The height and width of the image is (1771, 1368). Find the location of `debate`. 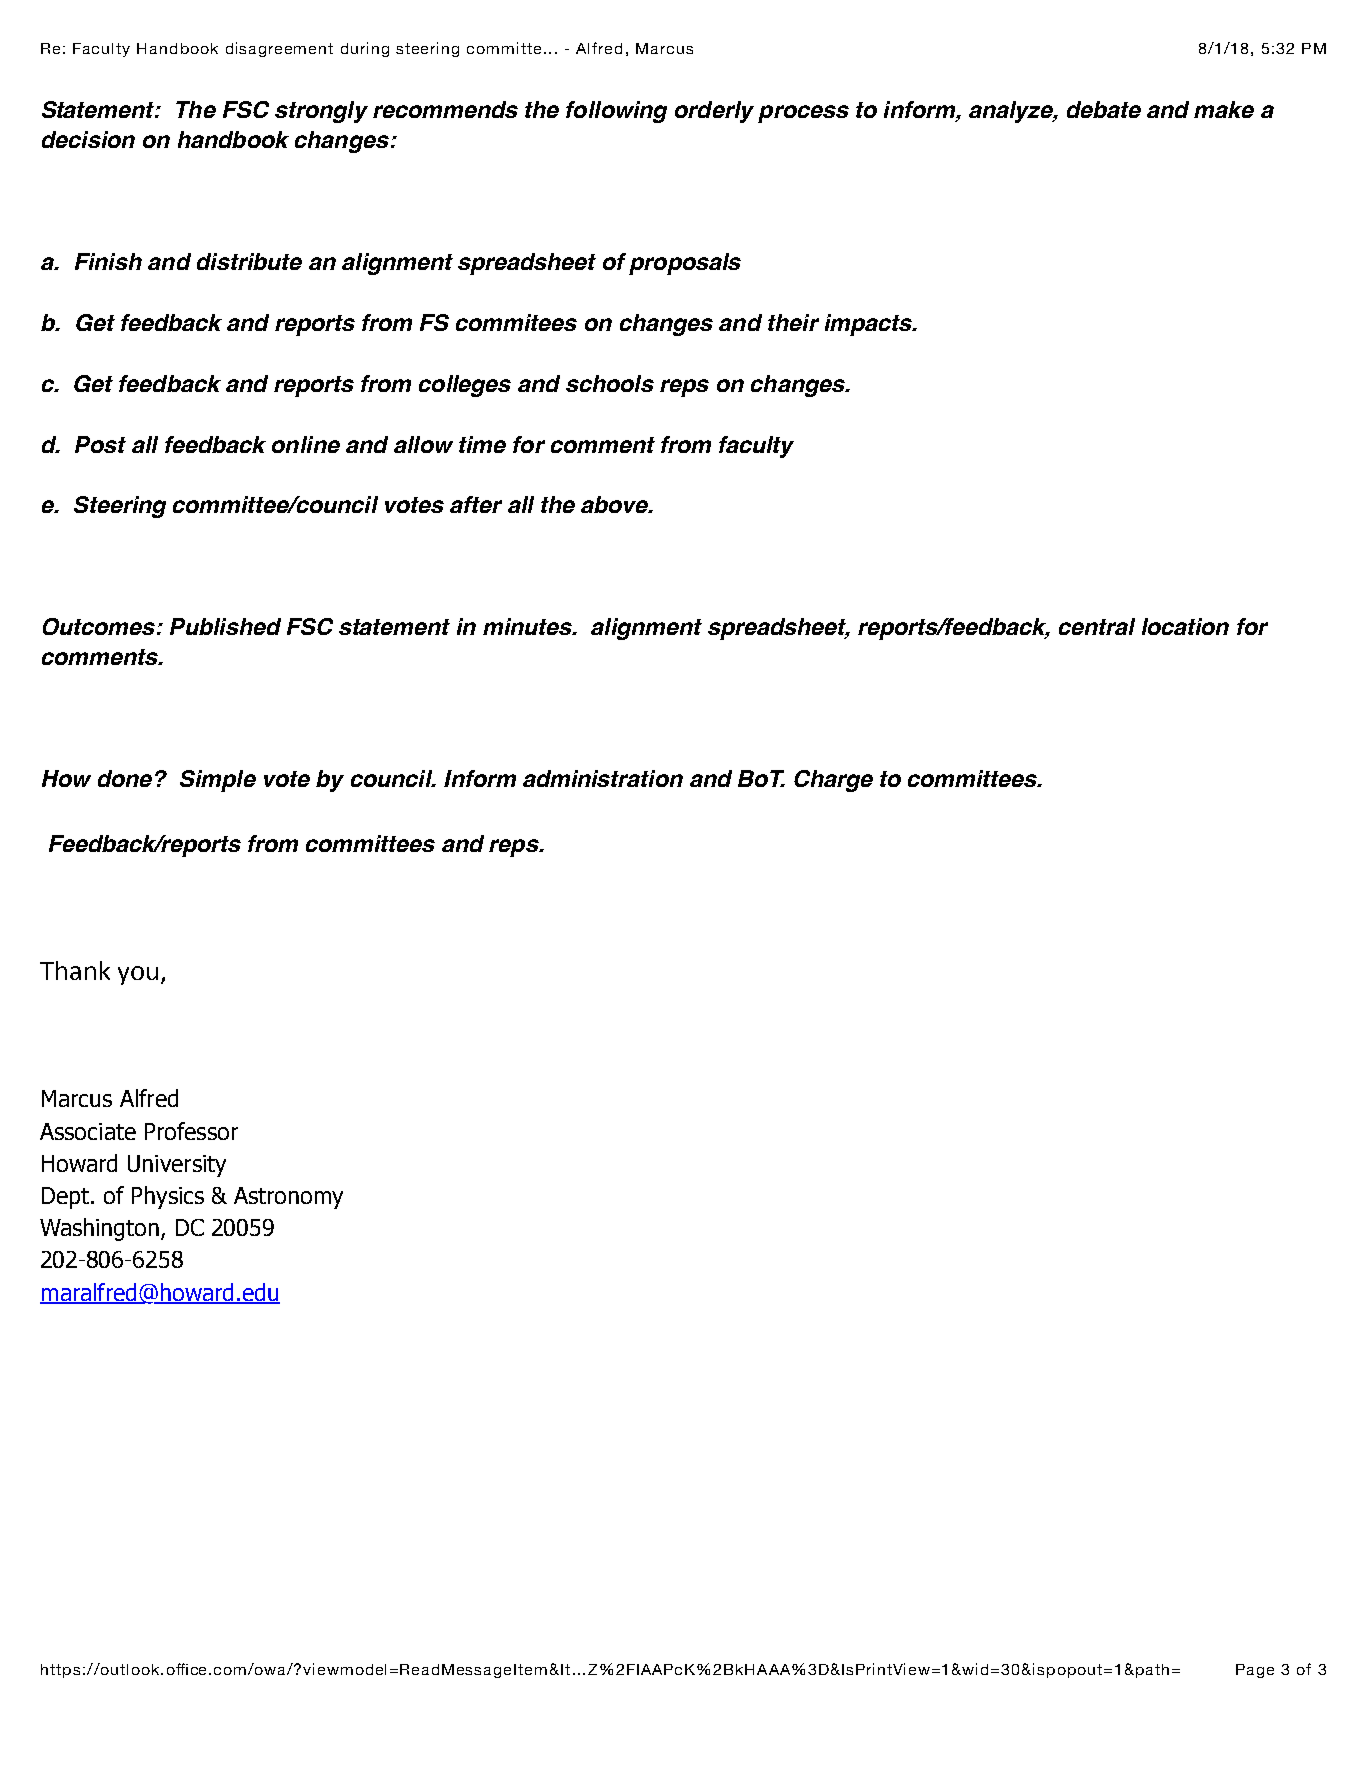

debate is located at coordinates (1104, 109).
